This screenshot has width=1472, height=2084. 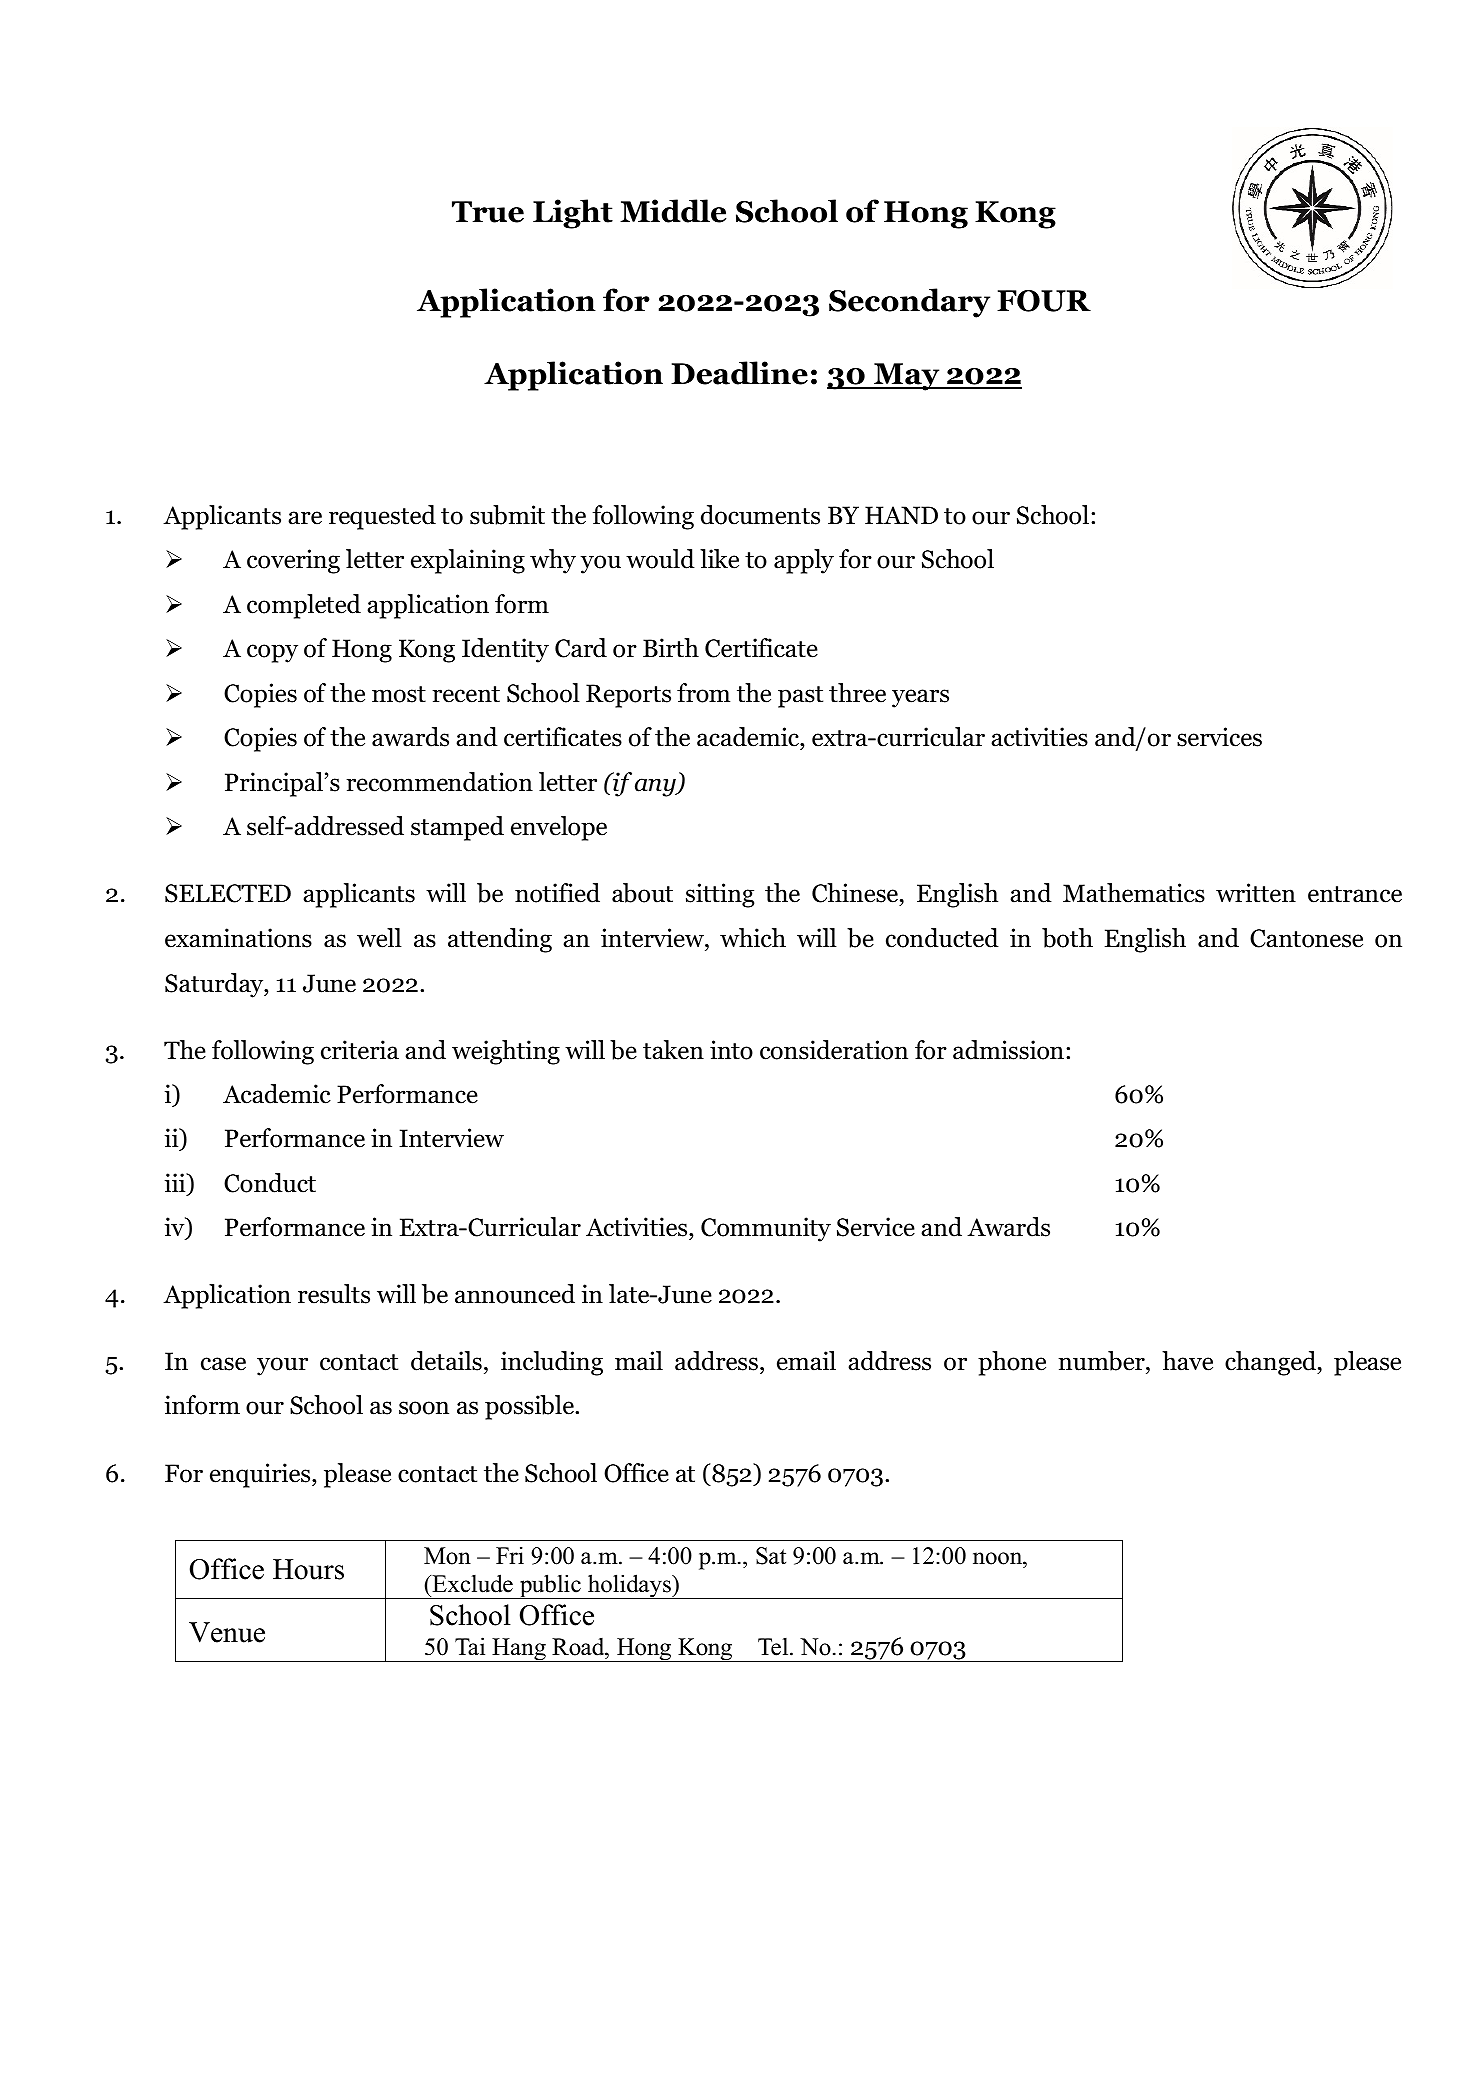 What do you see at coordinates (488, 212) in the screenshot?
I see `True` at bounding box center [488, 212].
